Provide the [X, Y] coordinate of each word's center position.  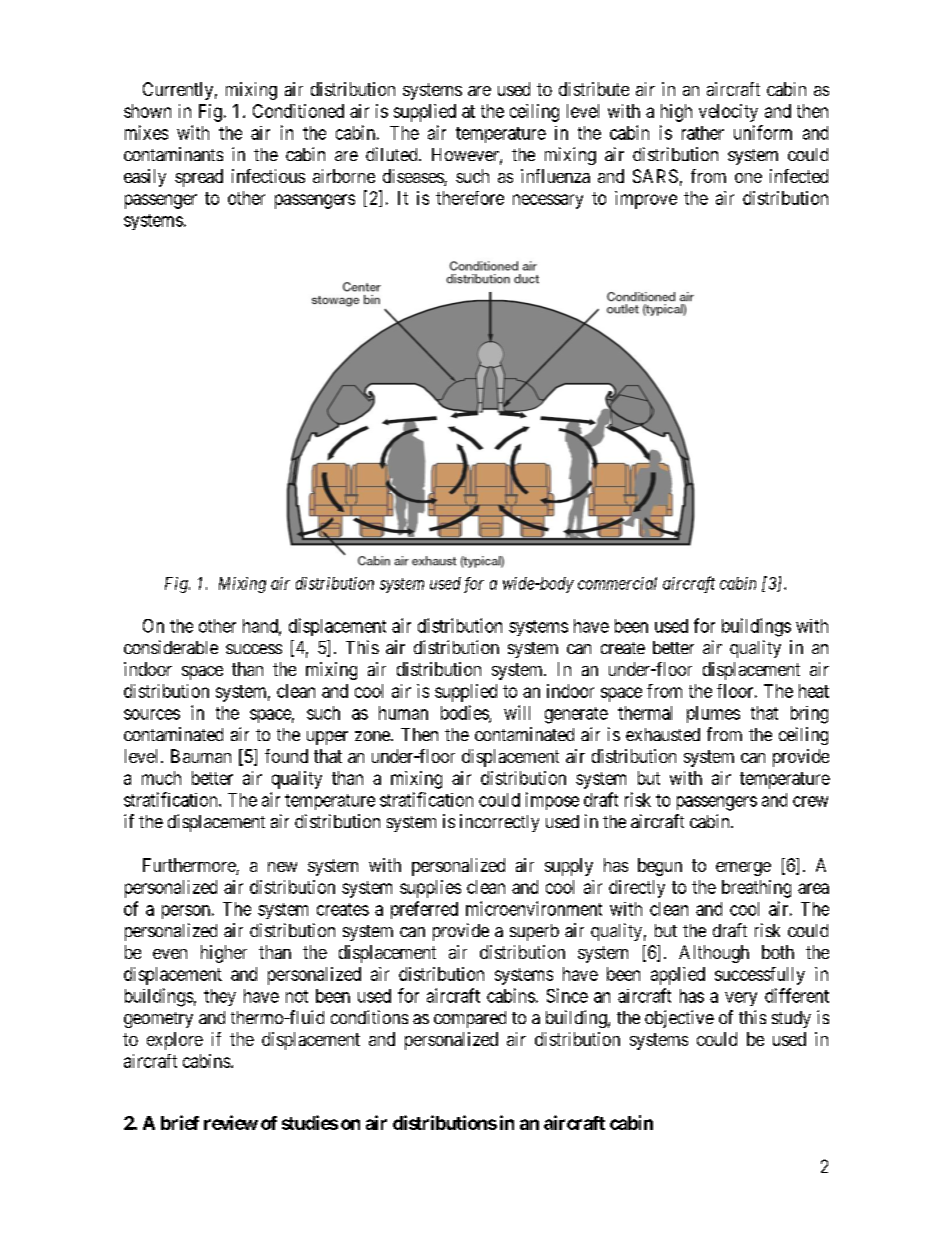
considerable [171, 647]
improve [646, 200]
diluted [393, 154]
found [286, 756]
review [231, 1122]
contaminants [173, 154]
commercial [617, 583]
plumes [713, 714]
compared [470, 1019]
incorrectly [499, 823]
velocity [728, 113]
